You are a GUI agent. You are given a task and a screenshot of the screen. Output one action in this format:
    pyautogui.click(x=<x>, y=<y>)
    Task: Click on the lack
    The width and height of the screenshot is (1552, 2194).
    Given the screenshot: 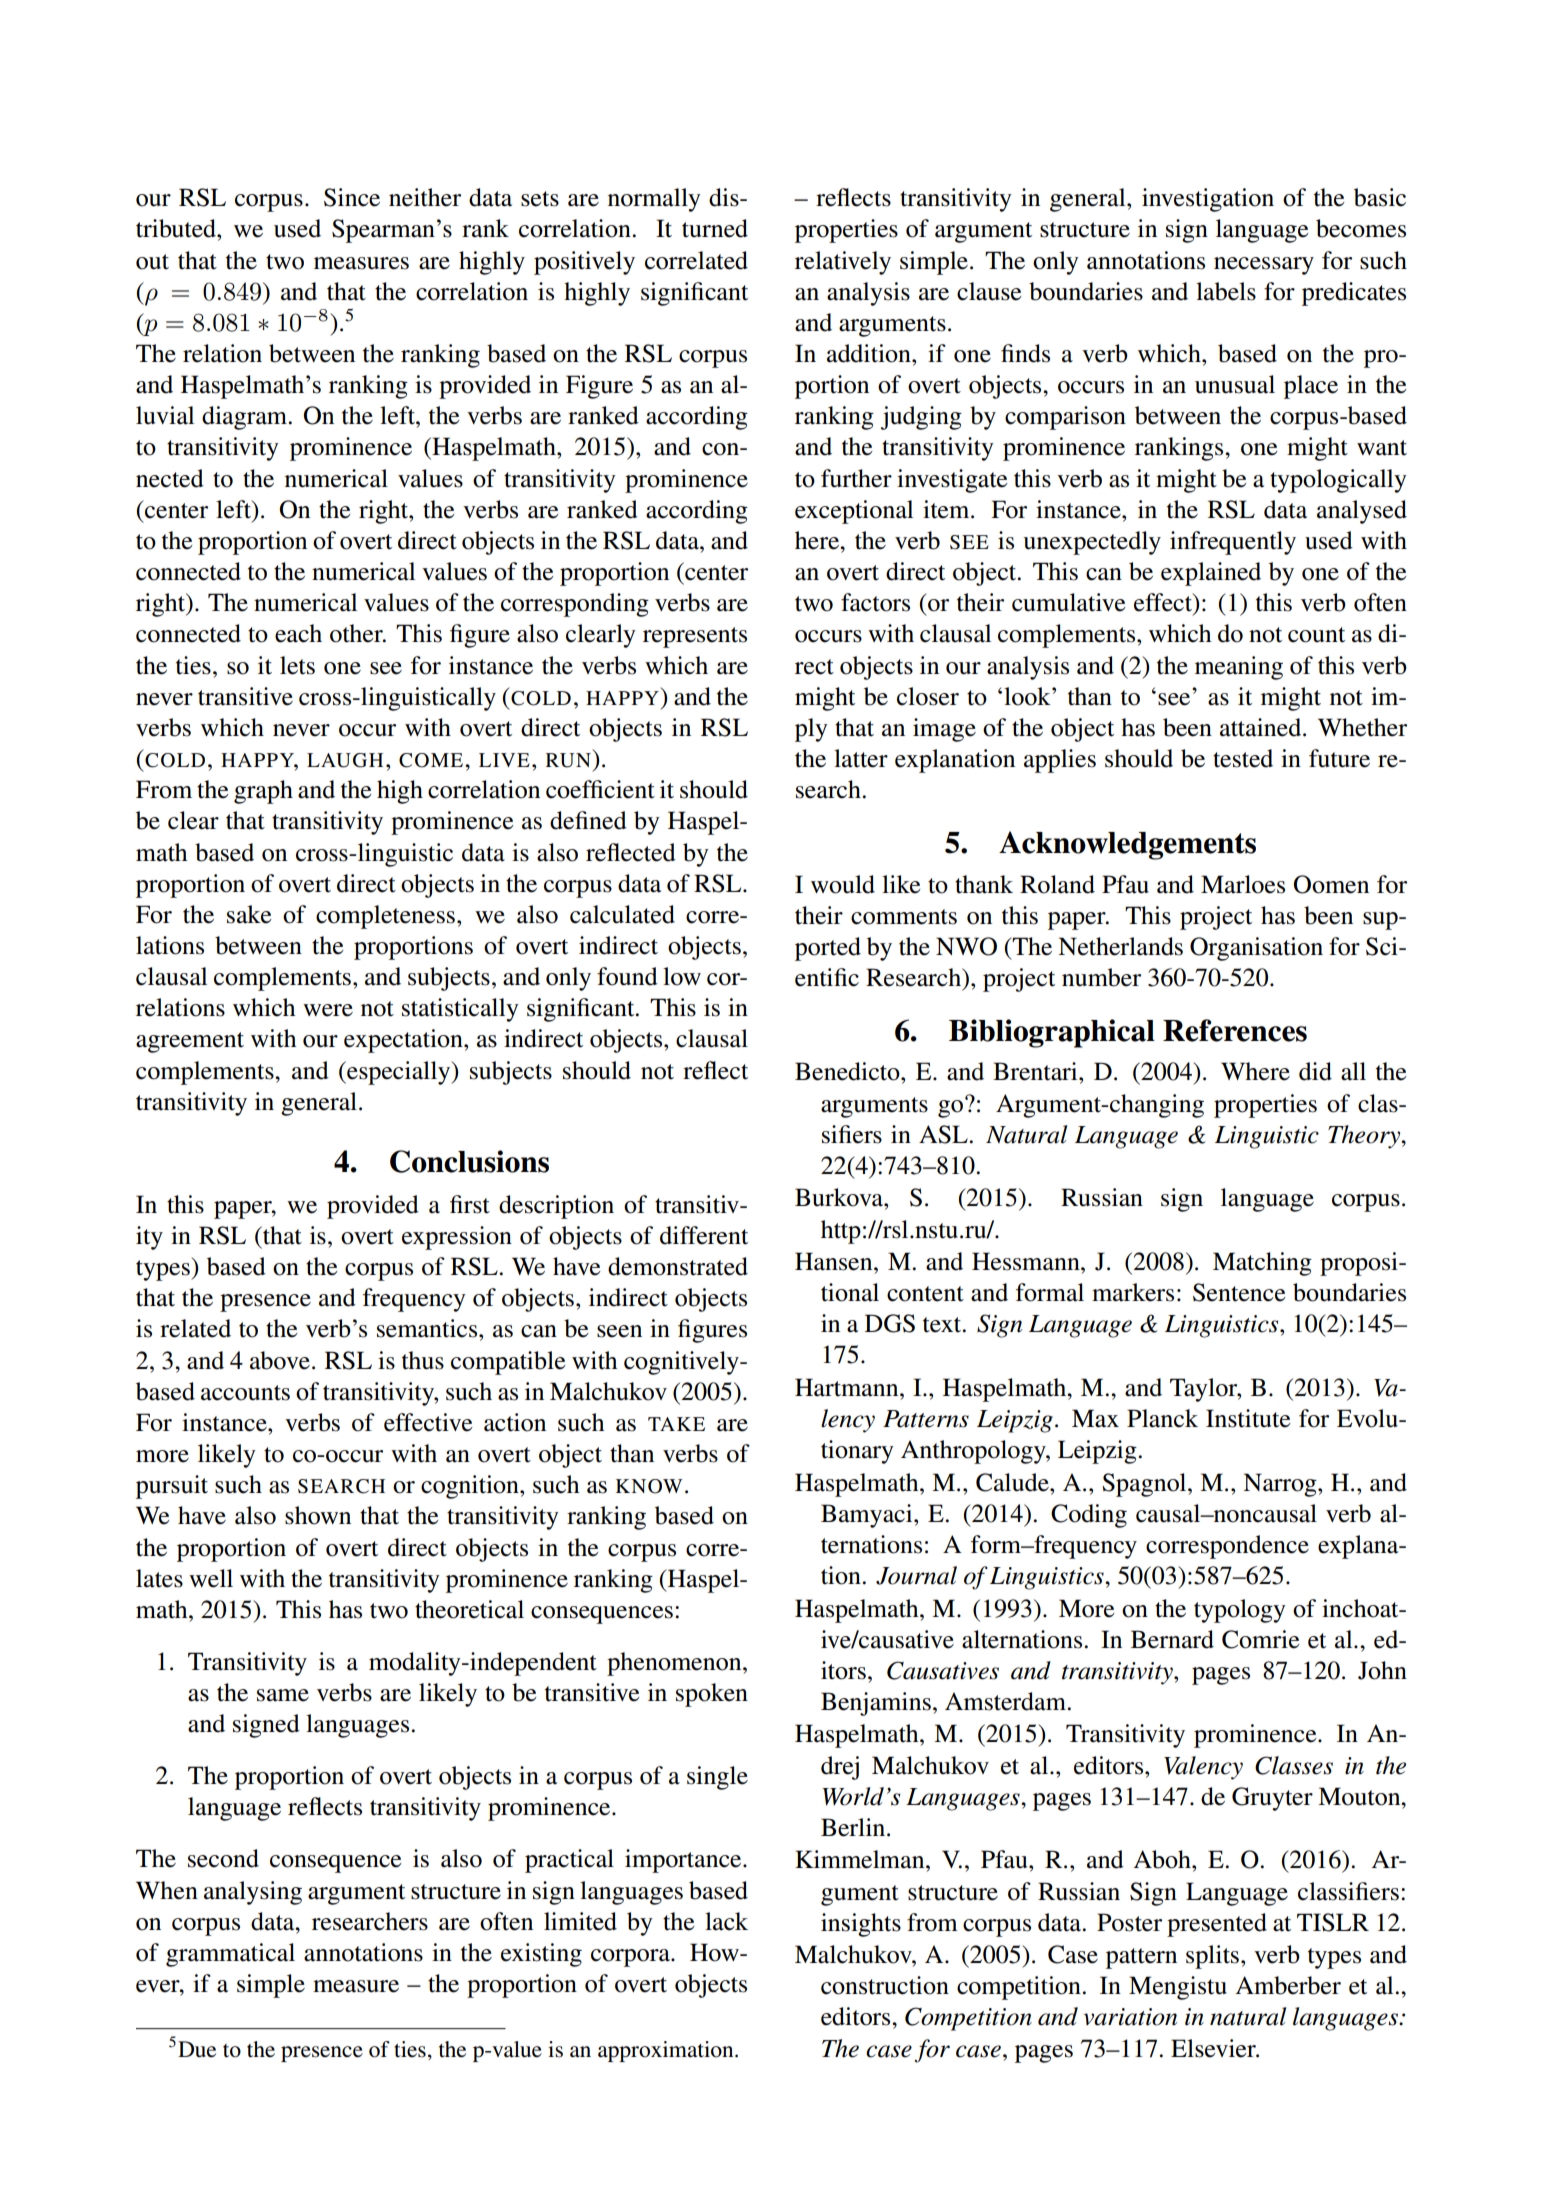 What is the action you would take?
    pyautogui.click(x=726, y=1921)
